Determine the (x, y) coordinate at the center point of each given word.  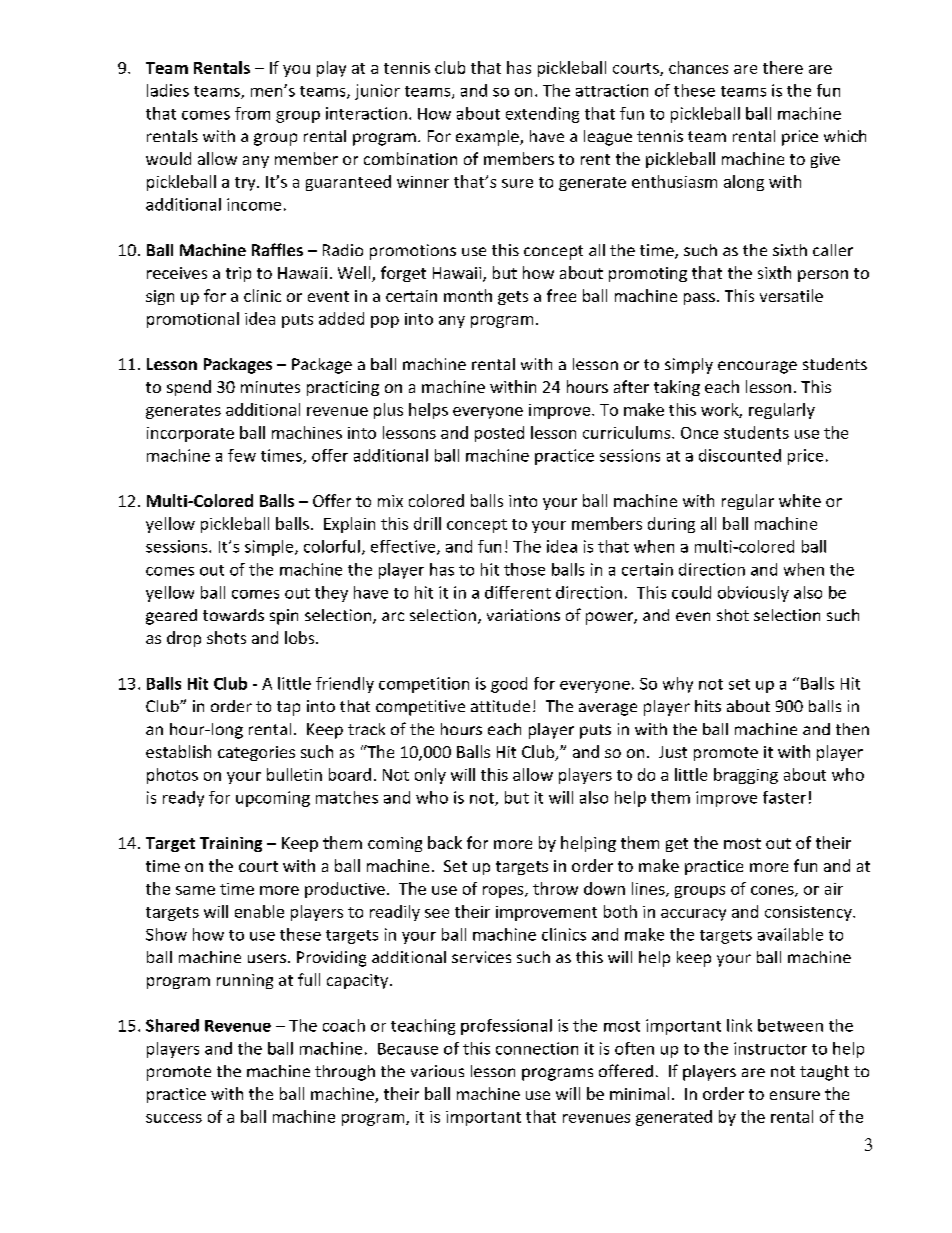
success (174, 1118)
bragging (746, 776)
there (783, 67)
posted (499, 434)
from (252, 113)
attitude (500, 706)
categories (256, 753)
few (242, 455)
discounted (740, 455)
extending (542, 115)
